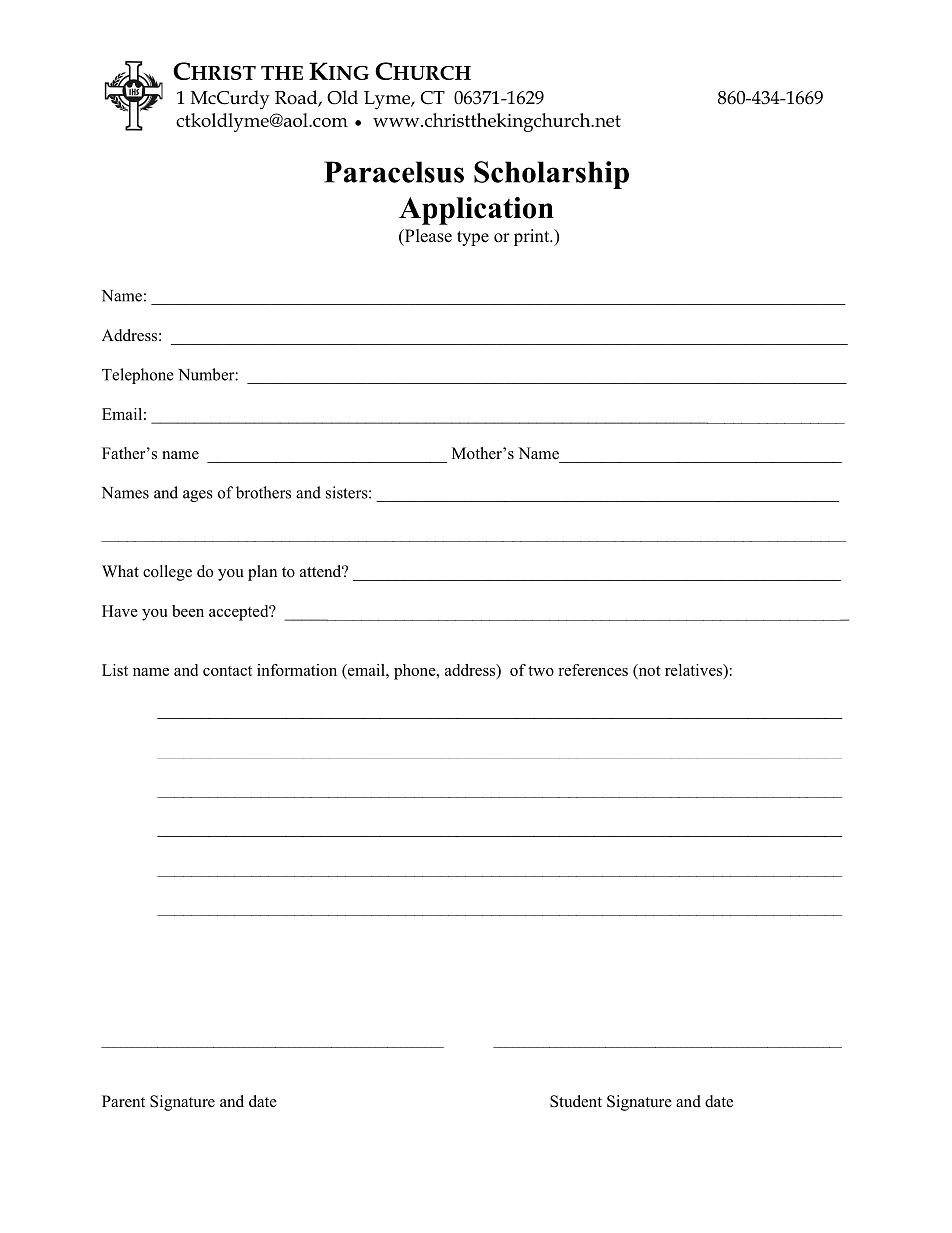 The width and height of the screenshot is (952, 1233). Describe the element at coordinates (198, 496) in the screenshot. I see `ages` at that location.
